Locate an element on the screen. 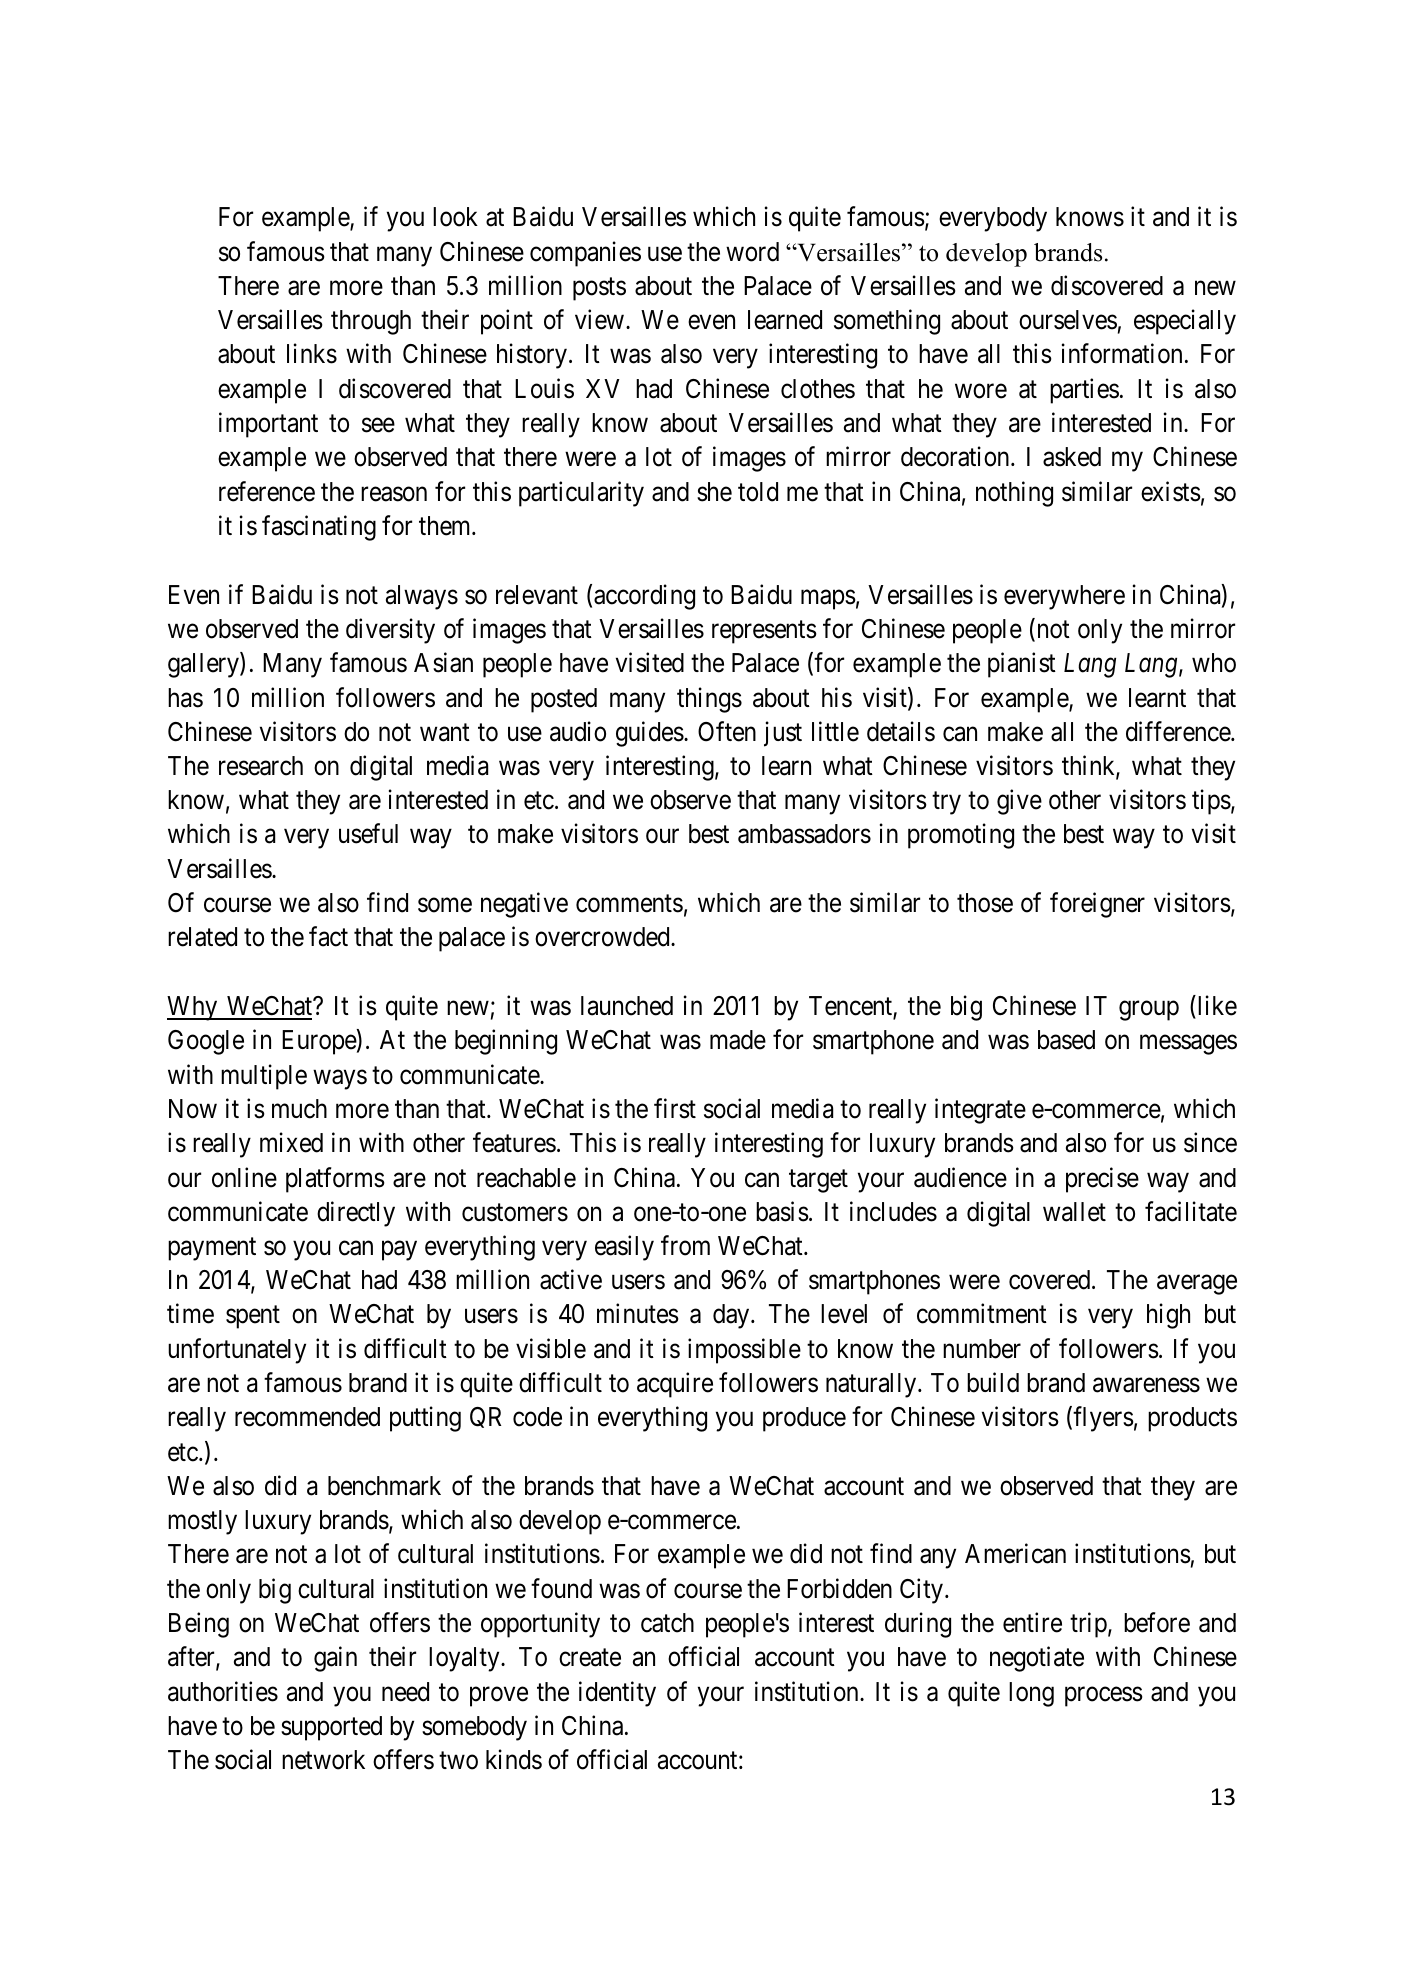 The image size is (1403, 1984). through is located at coordinates (371, 322).
